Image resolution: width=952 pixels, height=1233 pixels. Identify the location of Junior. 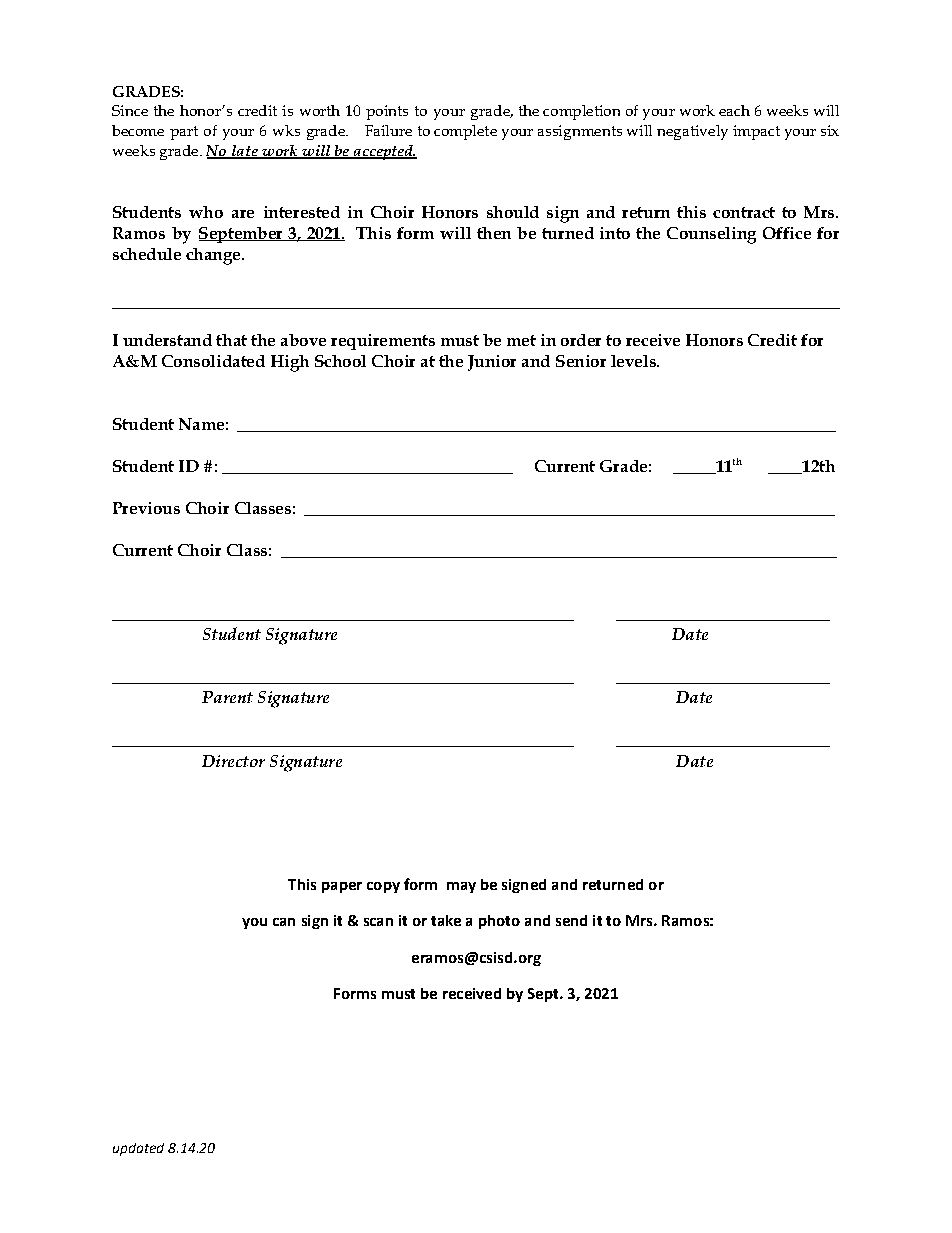
(492, 363).
